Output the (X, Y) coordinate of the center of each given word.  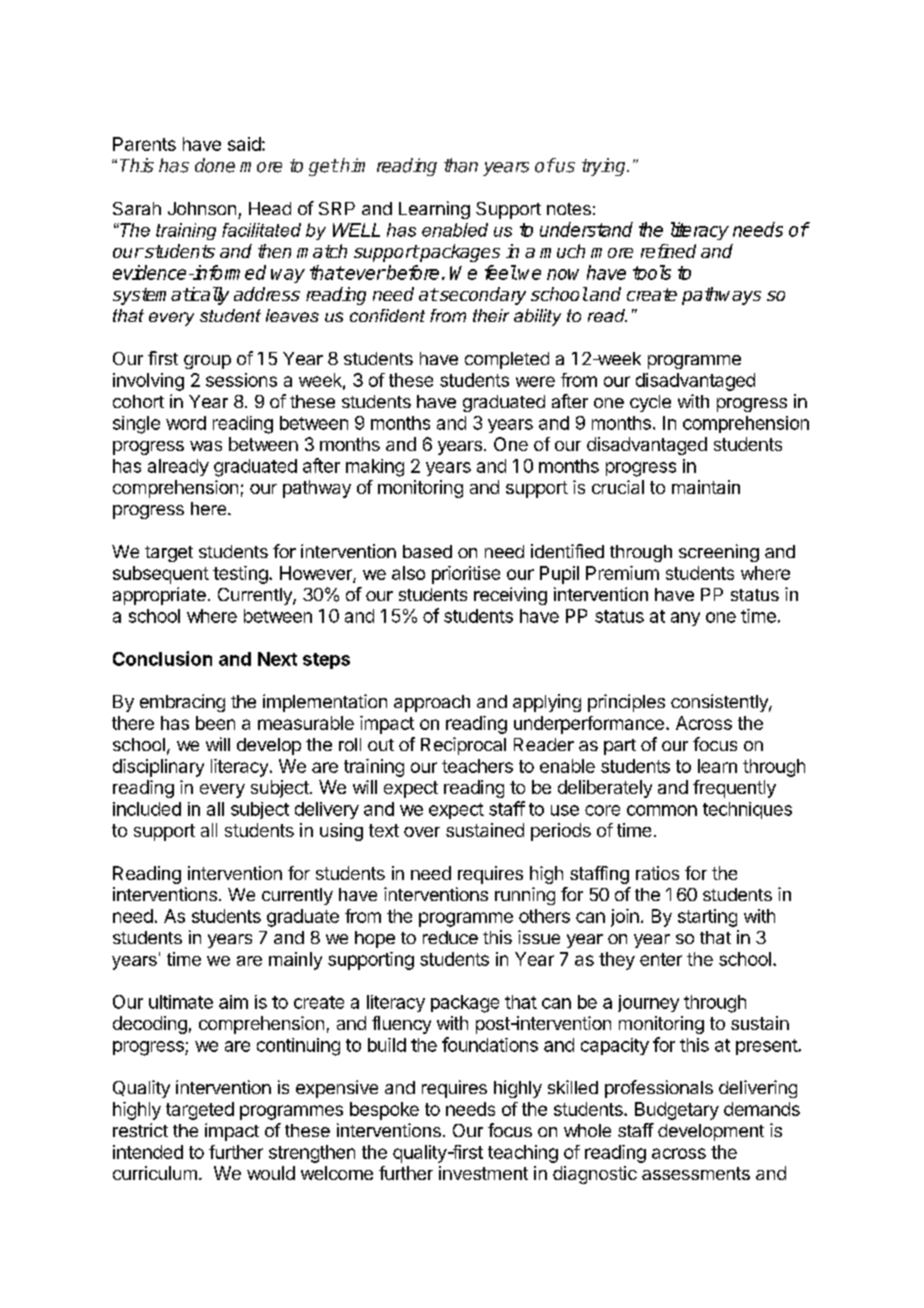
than (461, 165)
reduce (450, 937)
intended (148, 1152)
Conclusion (162, 658)
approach (432, 703)
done (215, 165)
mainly (295, 961)
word (186, 423)
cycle (650, 403)
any (685, 619)
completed (507, 360)
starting (707, 918)
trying (605, 167)
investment (483, 1173)
